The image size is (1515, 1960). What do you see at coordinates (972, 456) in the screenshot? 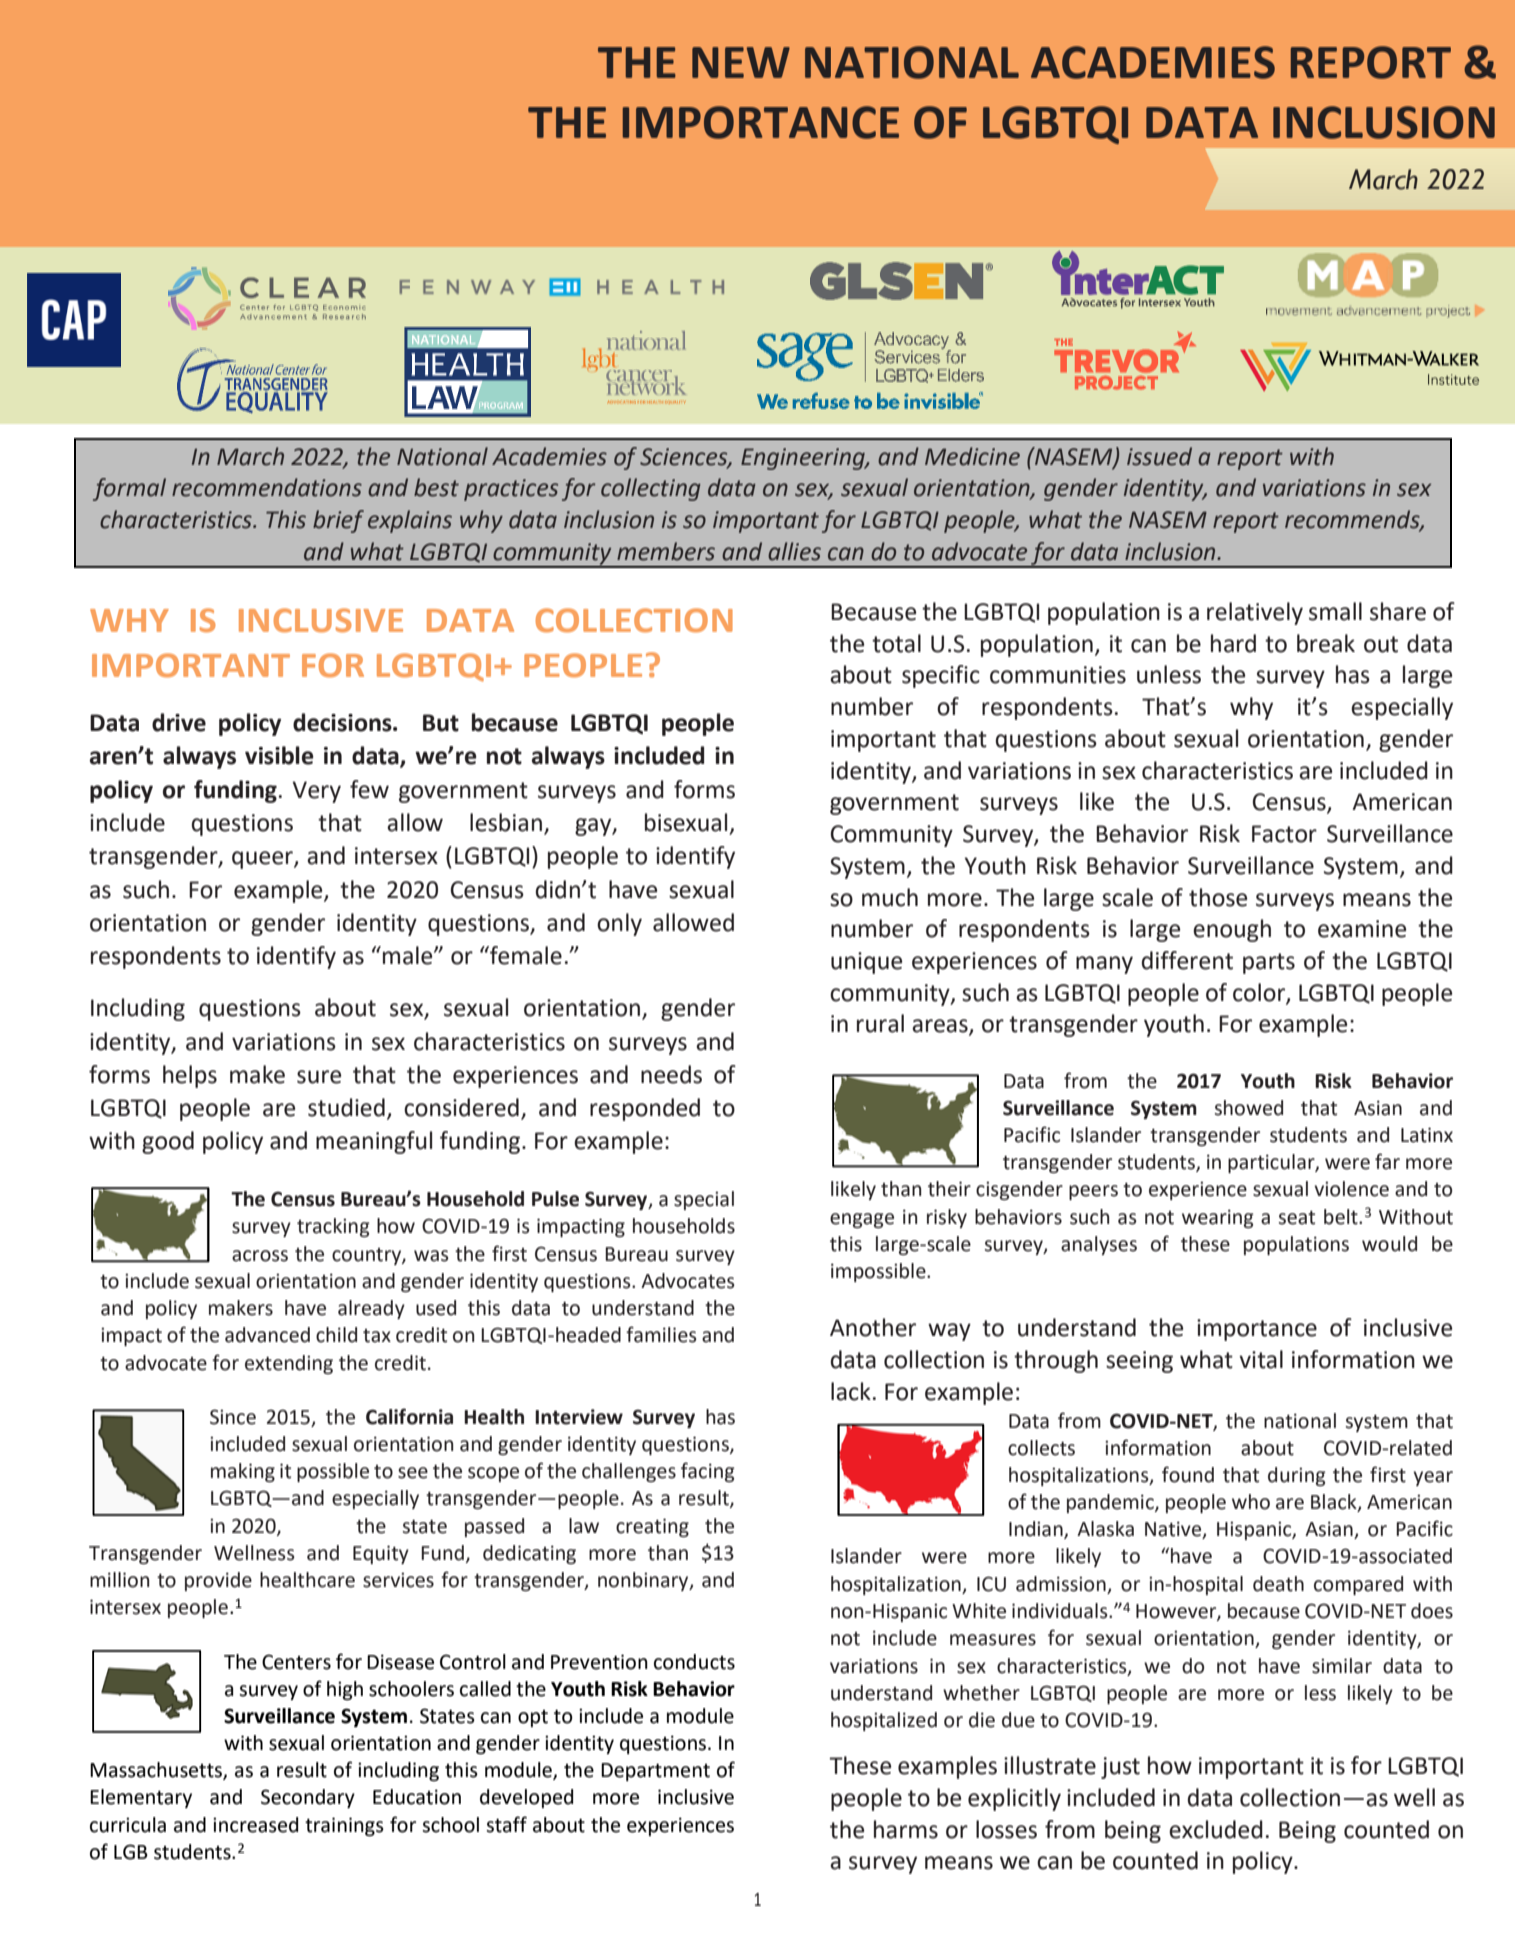
I see `Medicine` at bounding box center [972, 456].
